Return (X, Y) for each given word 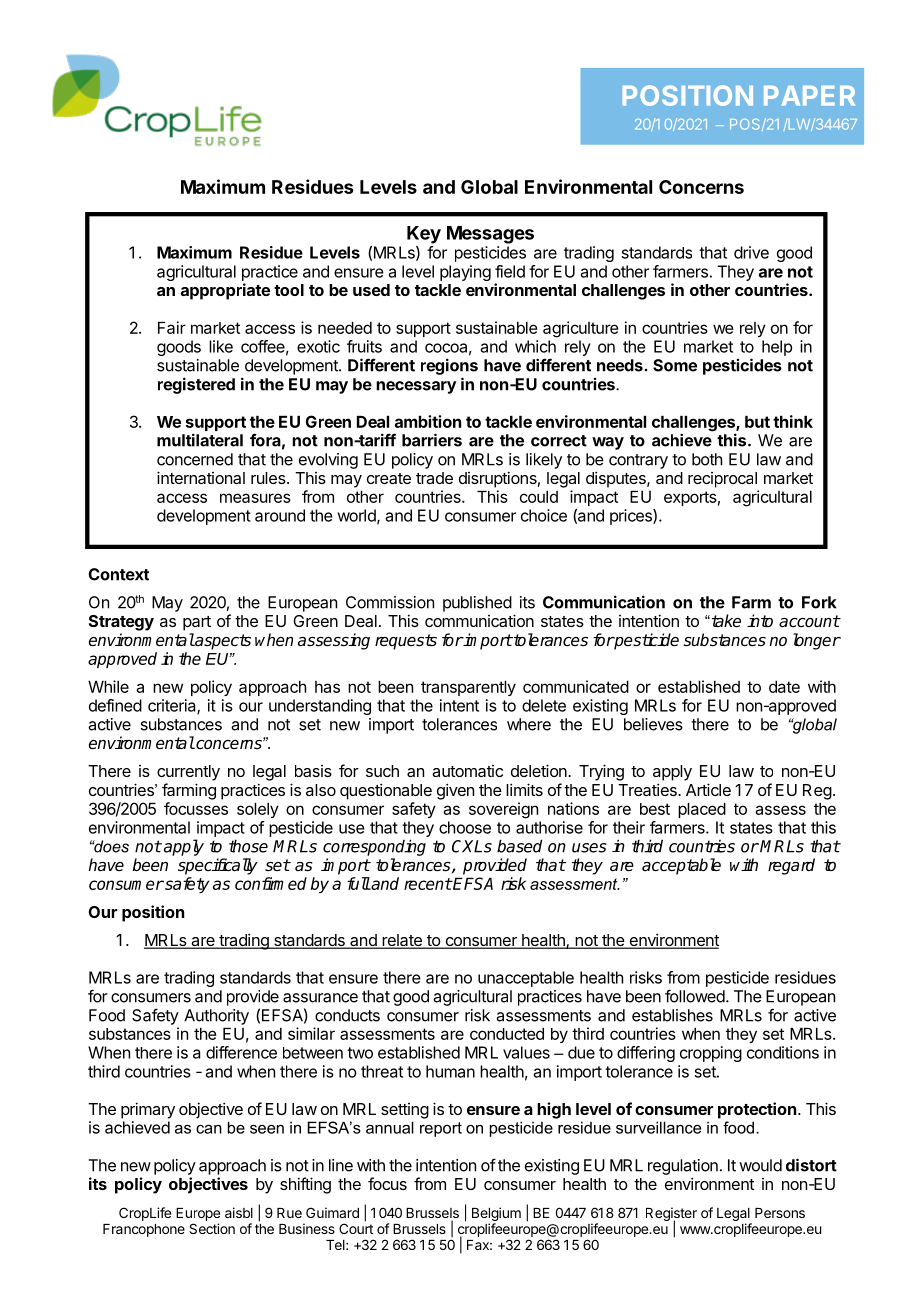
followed (695, 996)
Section (212, 1228)
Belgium (496, 1214)
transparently (468, 688)
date (784, 686)
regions (449, 366)
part (197, 623)
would (760, 1165)
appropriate (225, 291)
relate (402, 941)
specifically (218, 866)
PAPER (809, 96)
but (757, 421)
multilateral (200, 440)
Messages (490, 235)
